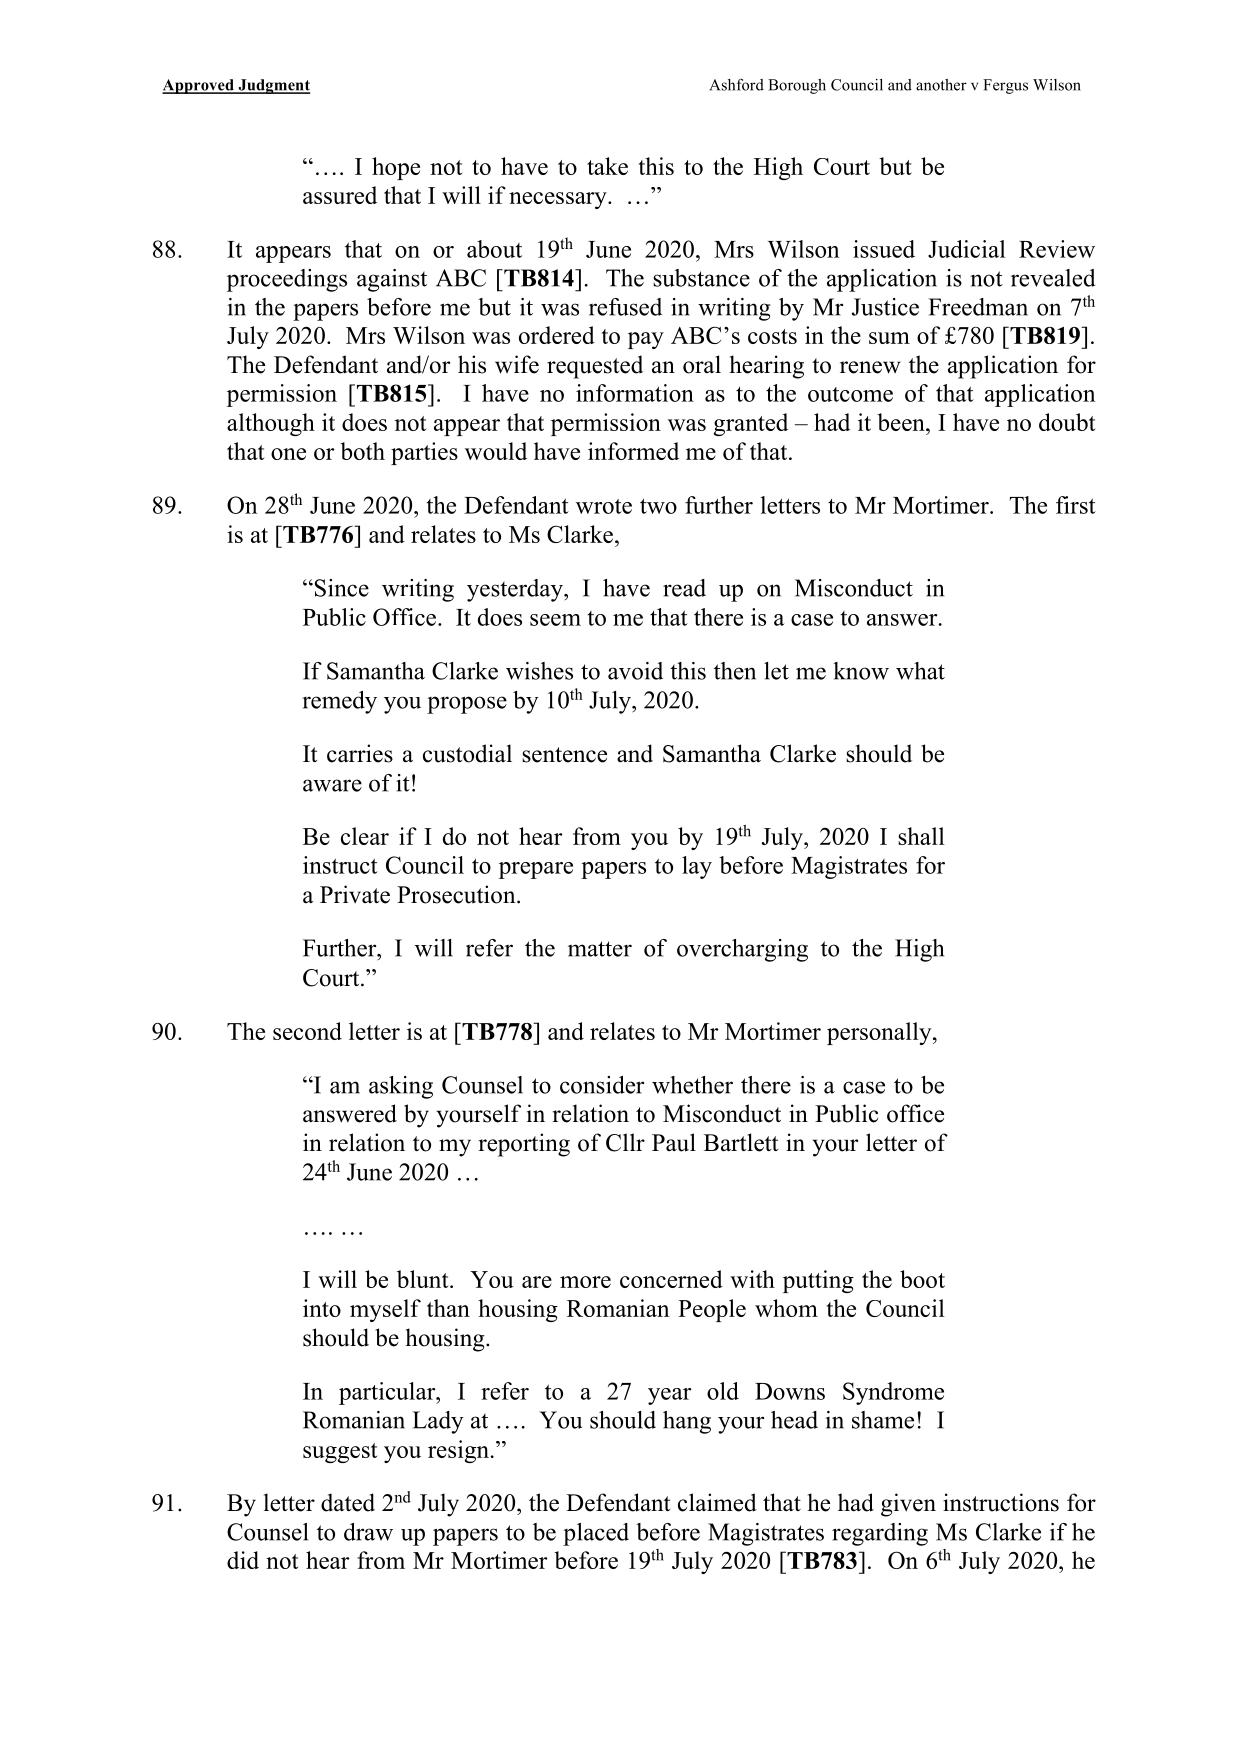 The image size is (1245, 1761). I want to click on take, so click(607, 166).
